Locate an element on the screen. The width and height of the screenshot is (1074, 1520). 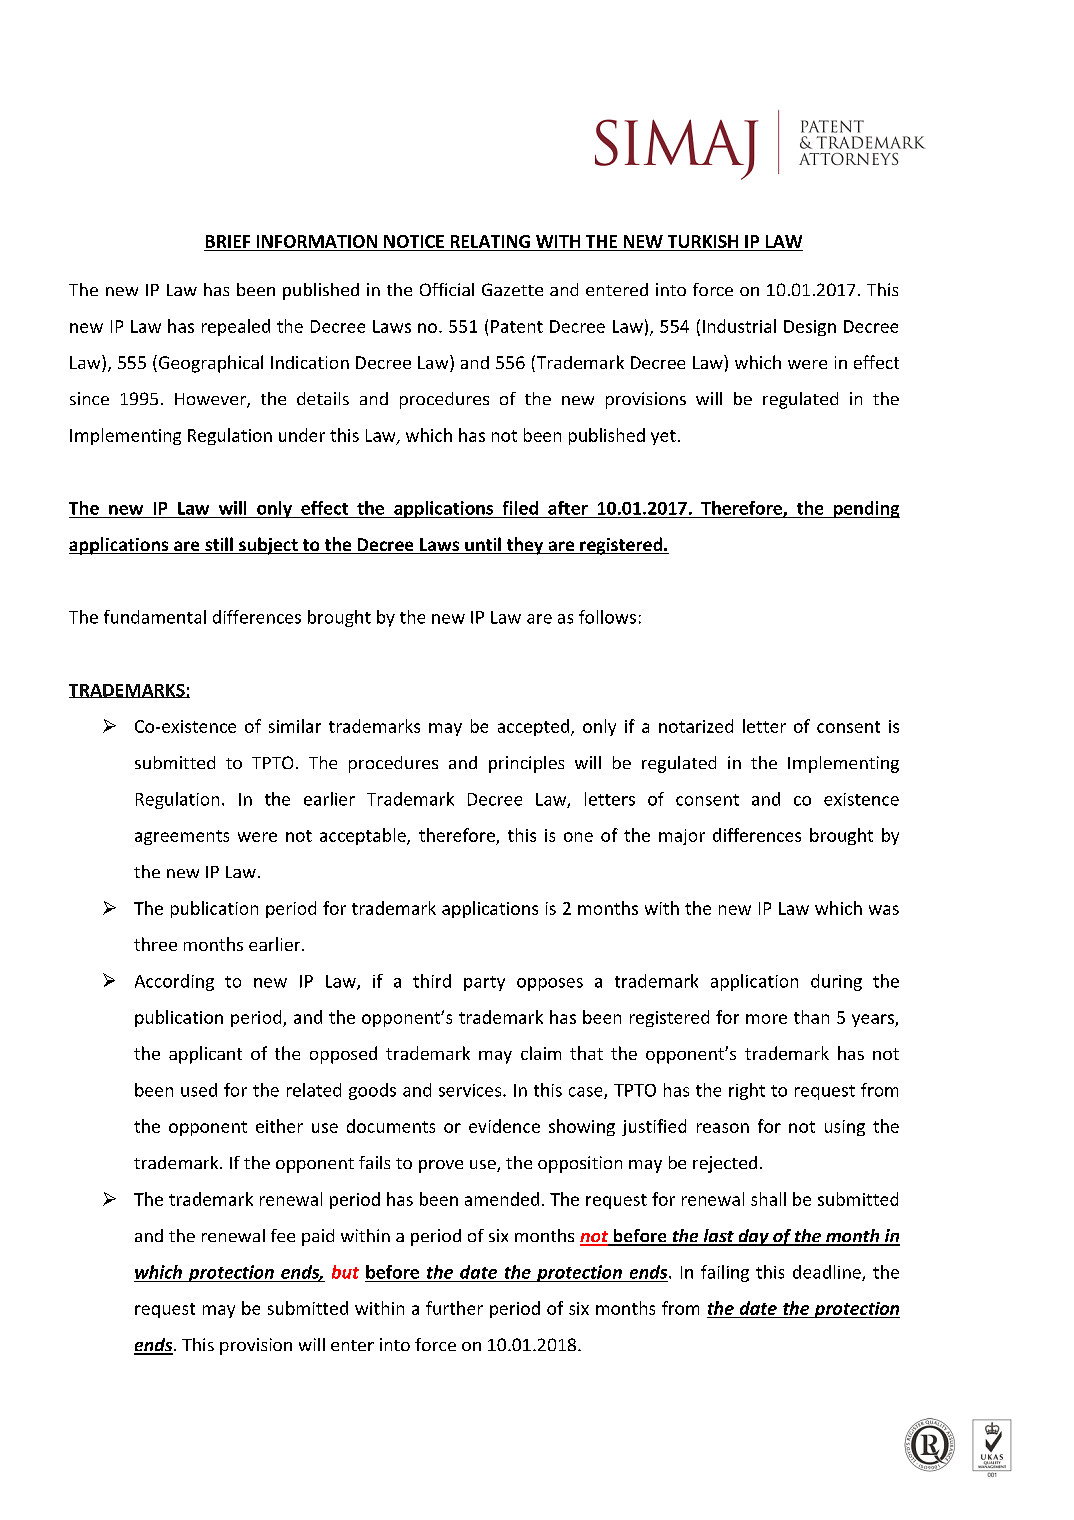
agreements is located at coordinates (182, 837).
